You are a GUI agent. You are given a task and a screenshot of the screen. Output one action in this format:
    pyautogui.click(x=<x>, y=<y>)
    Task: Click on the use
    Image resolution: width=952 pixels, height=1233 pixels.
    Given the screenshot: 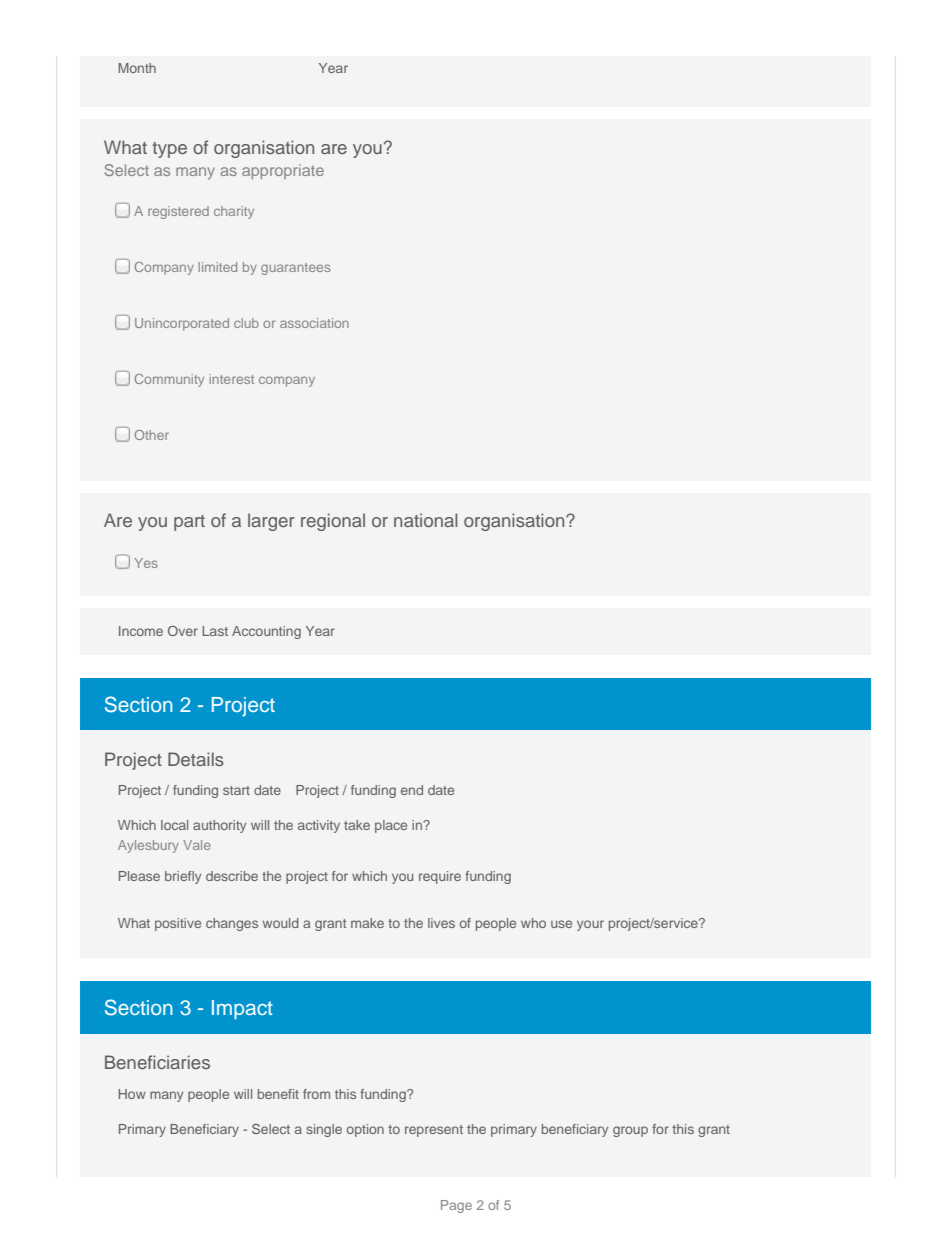 What is the action you would take?
    pyautogui.click(x=561, y=924)
